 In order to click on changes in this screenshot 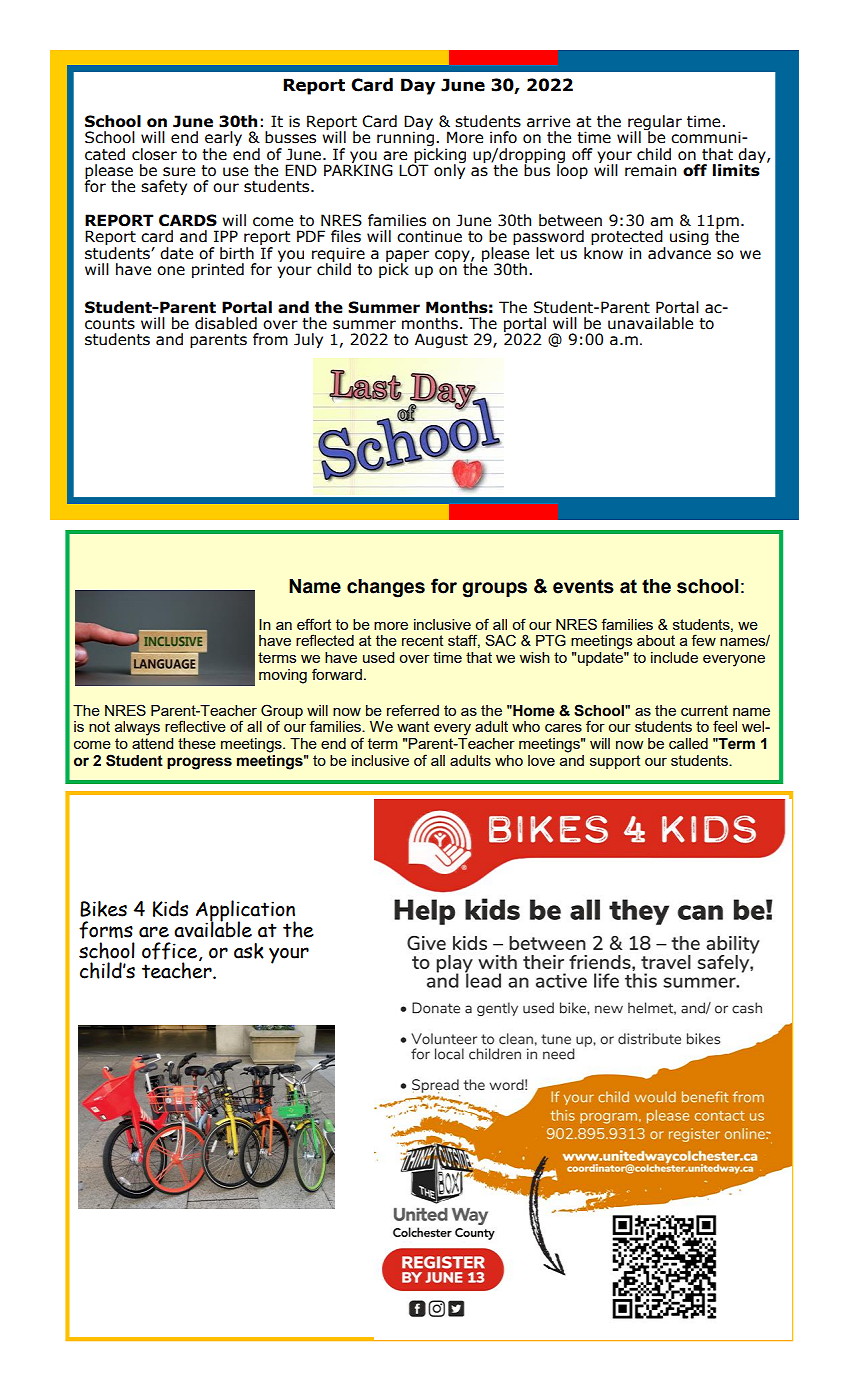, I will do `click(386, 588)`.
